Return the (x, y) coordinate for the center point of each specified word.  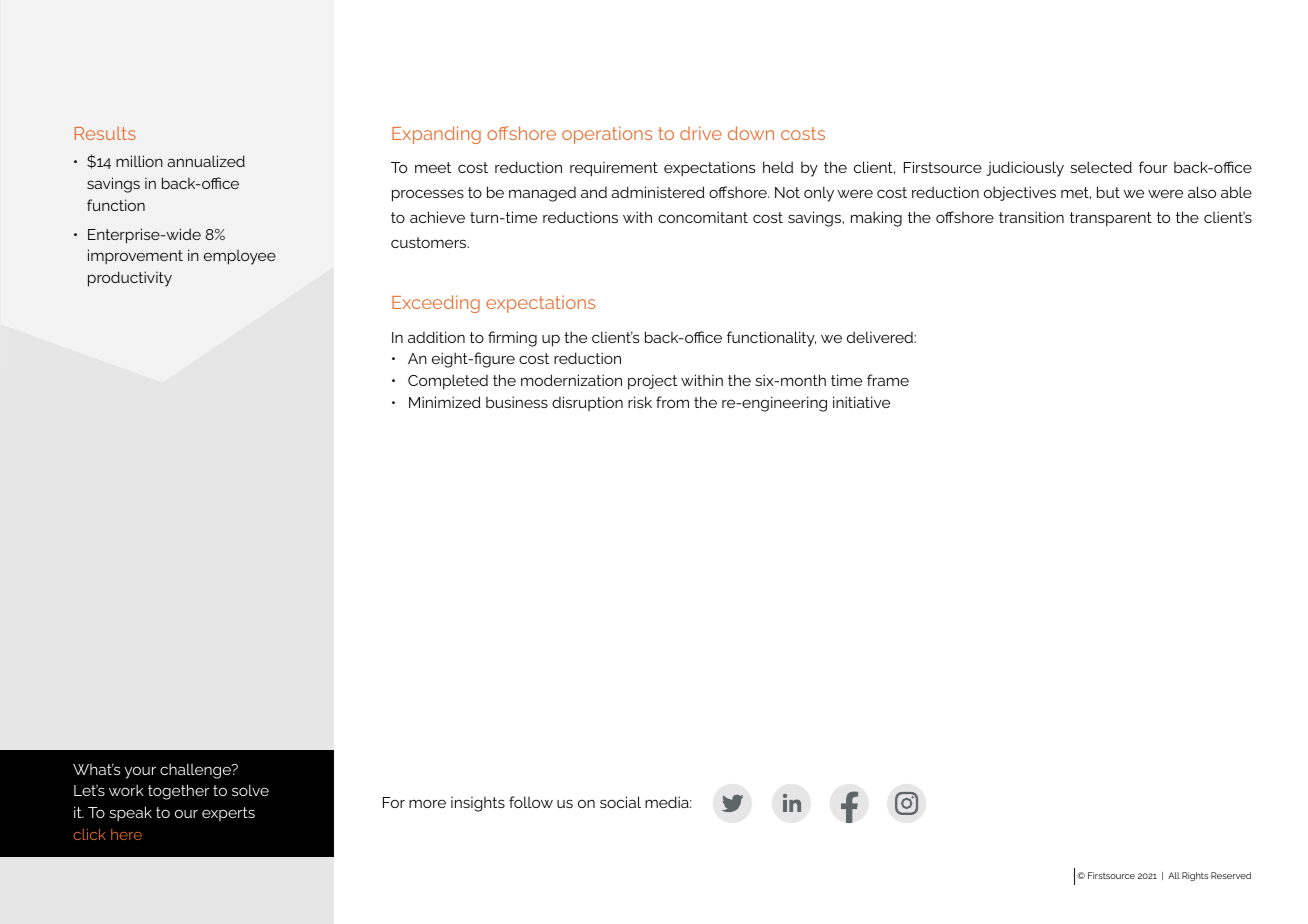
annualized (206, 161)
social (620, 802)
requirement (614, 169)
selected (1101, 167)
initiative (861, 402)
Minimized (445, 402)
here (126, 834)
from (672, 402)
